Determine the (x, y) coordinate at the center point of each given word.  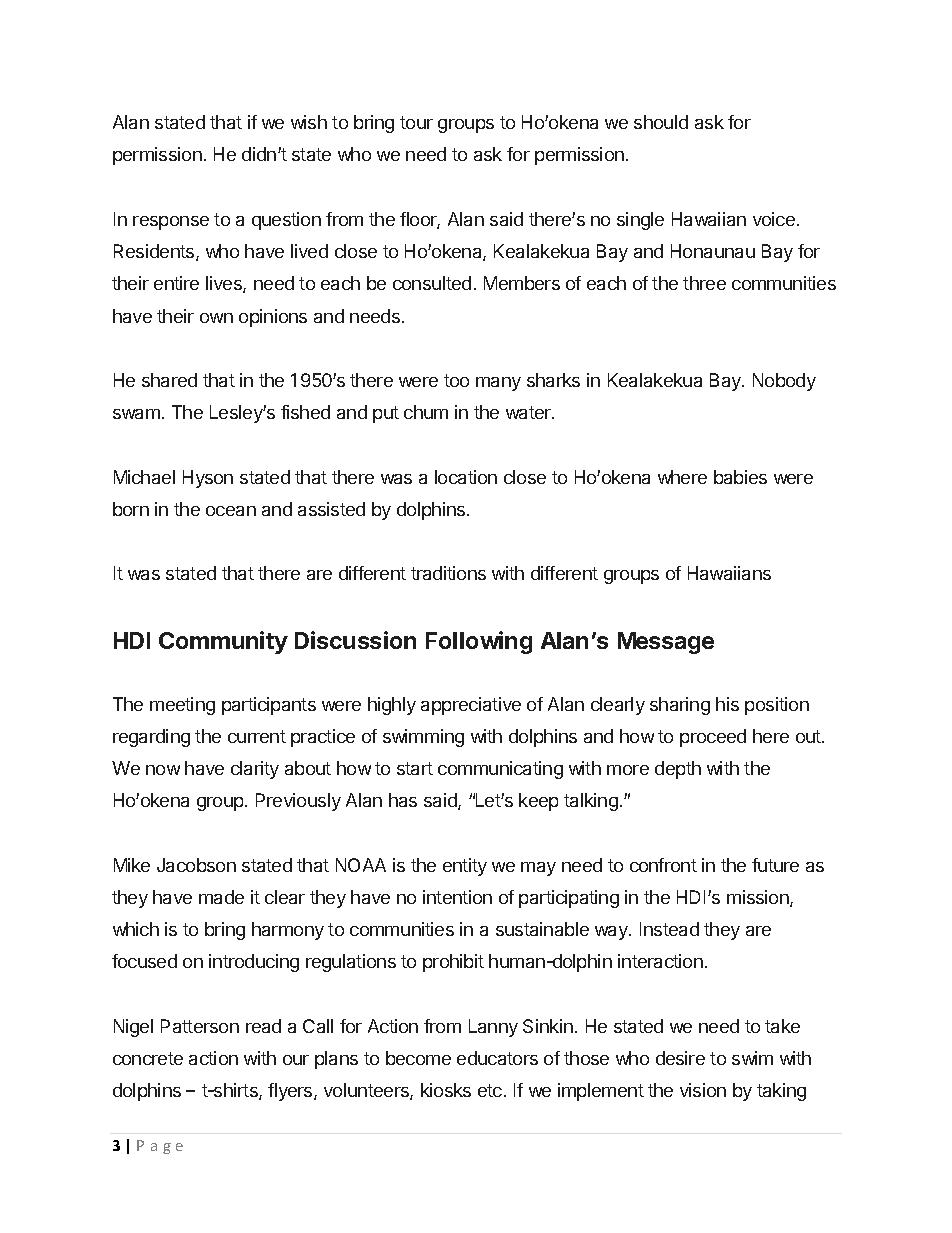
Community (223, 642)
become (418, 1058)
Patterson (200, 1026)
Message (666, 643)
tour (416, 122)
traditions (448, 573)
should (661, 122)
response (171, 223)
